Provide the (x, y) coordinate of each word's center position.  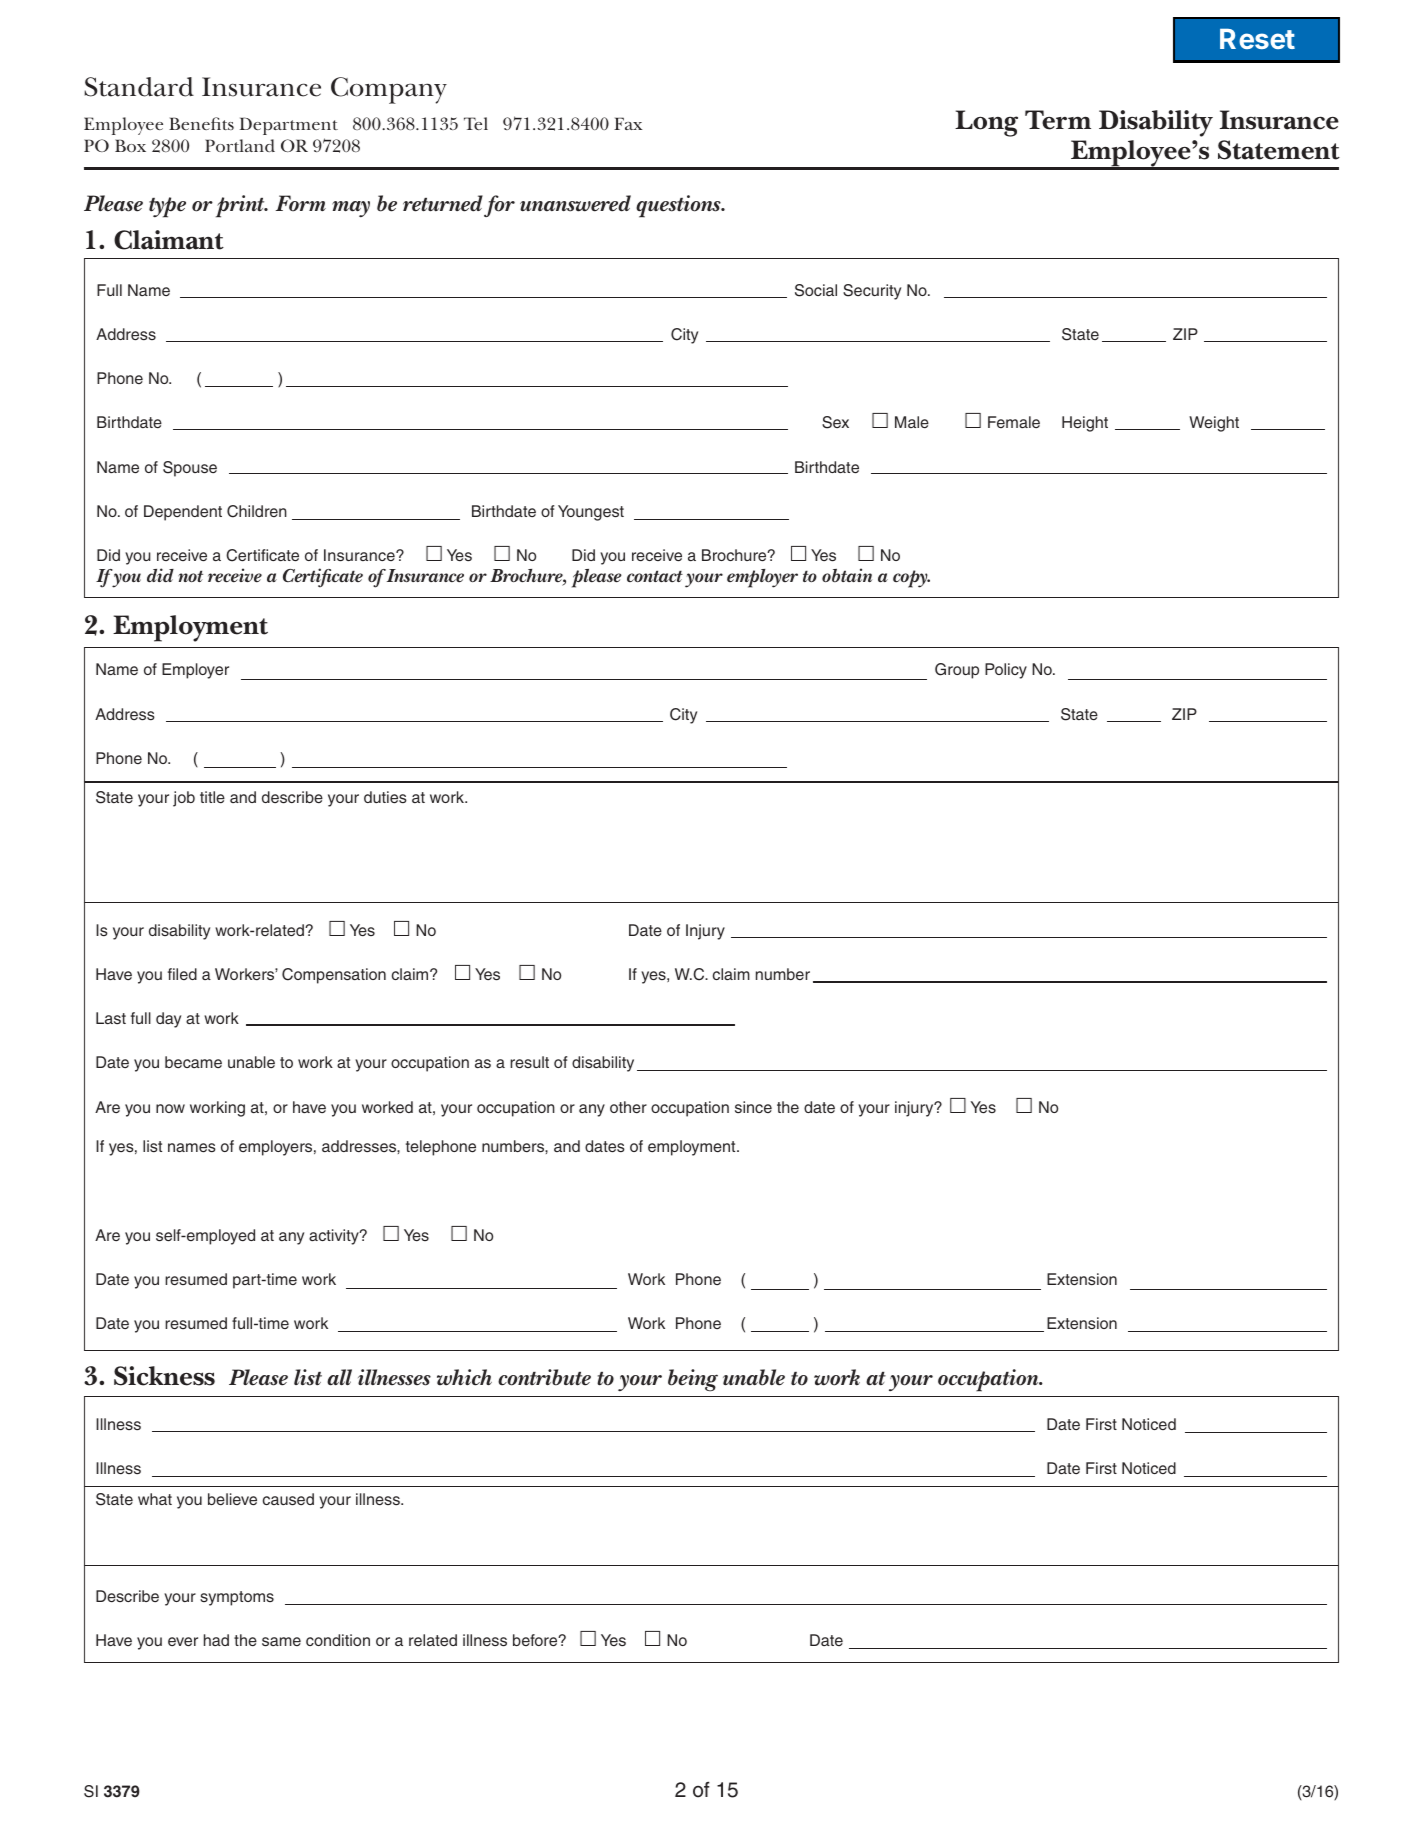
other (628, 1107)
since (753, 1107)
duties (385, 797)
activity (335, 1237)
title (212, 797)
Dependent (183, 513)
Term (1058, 120)
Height (1085, 424)
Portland (240, 145)
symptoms (237, 1598)
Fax (628, 123)
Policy (1006, 671)
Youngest (591, 513)
